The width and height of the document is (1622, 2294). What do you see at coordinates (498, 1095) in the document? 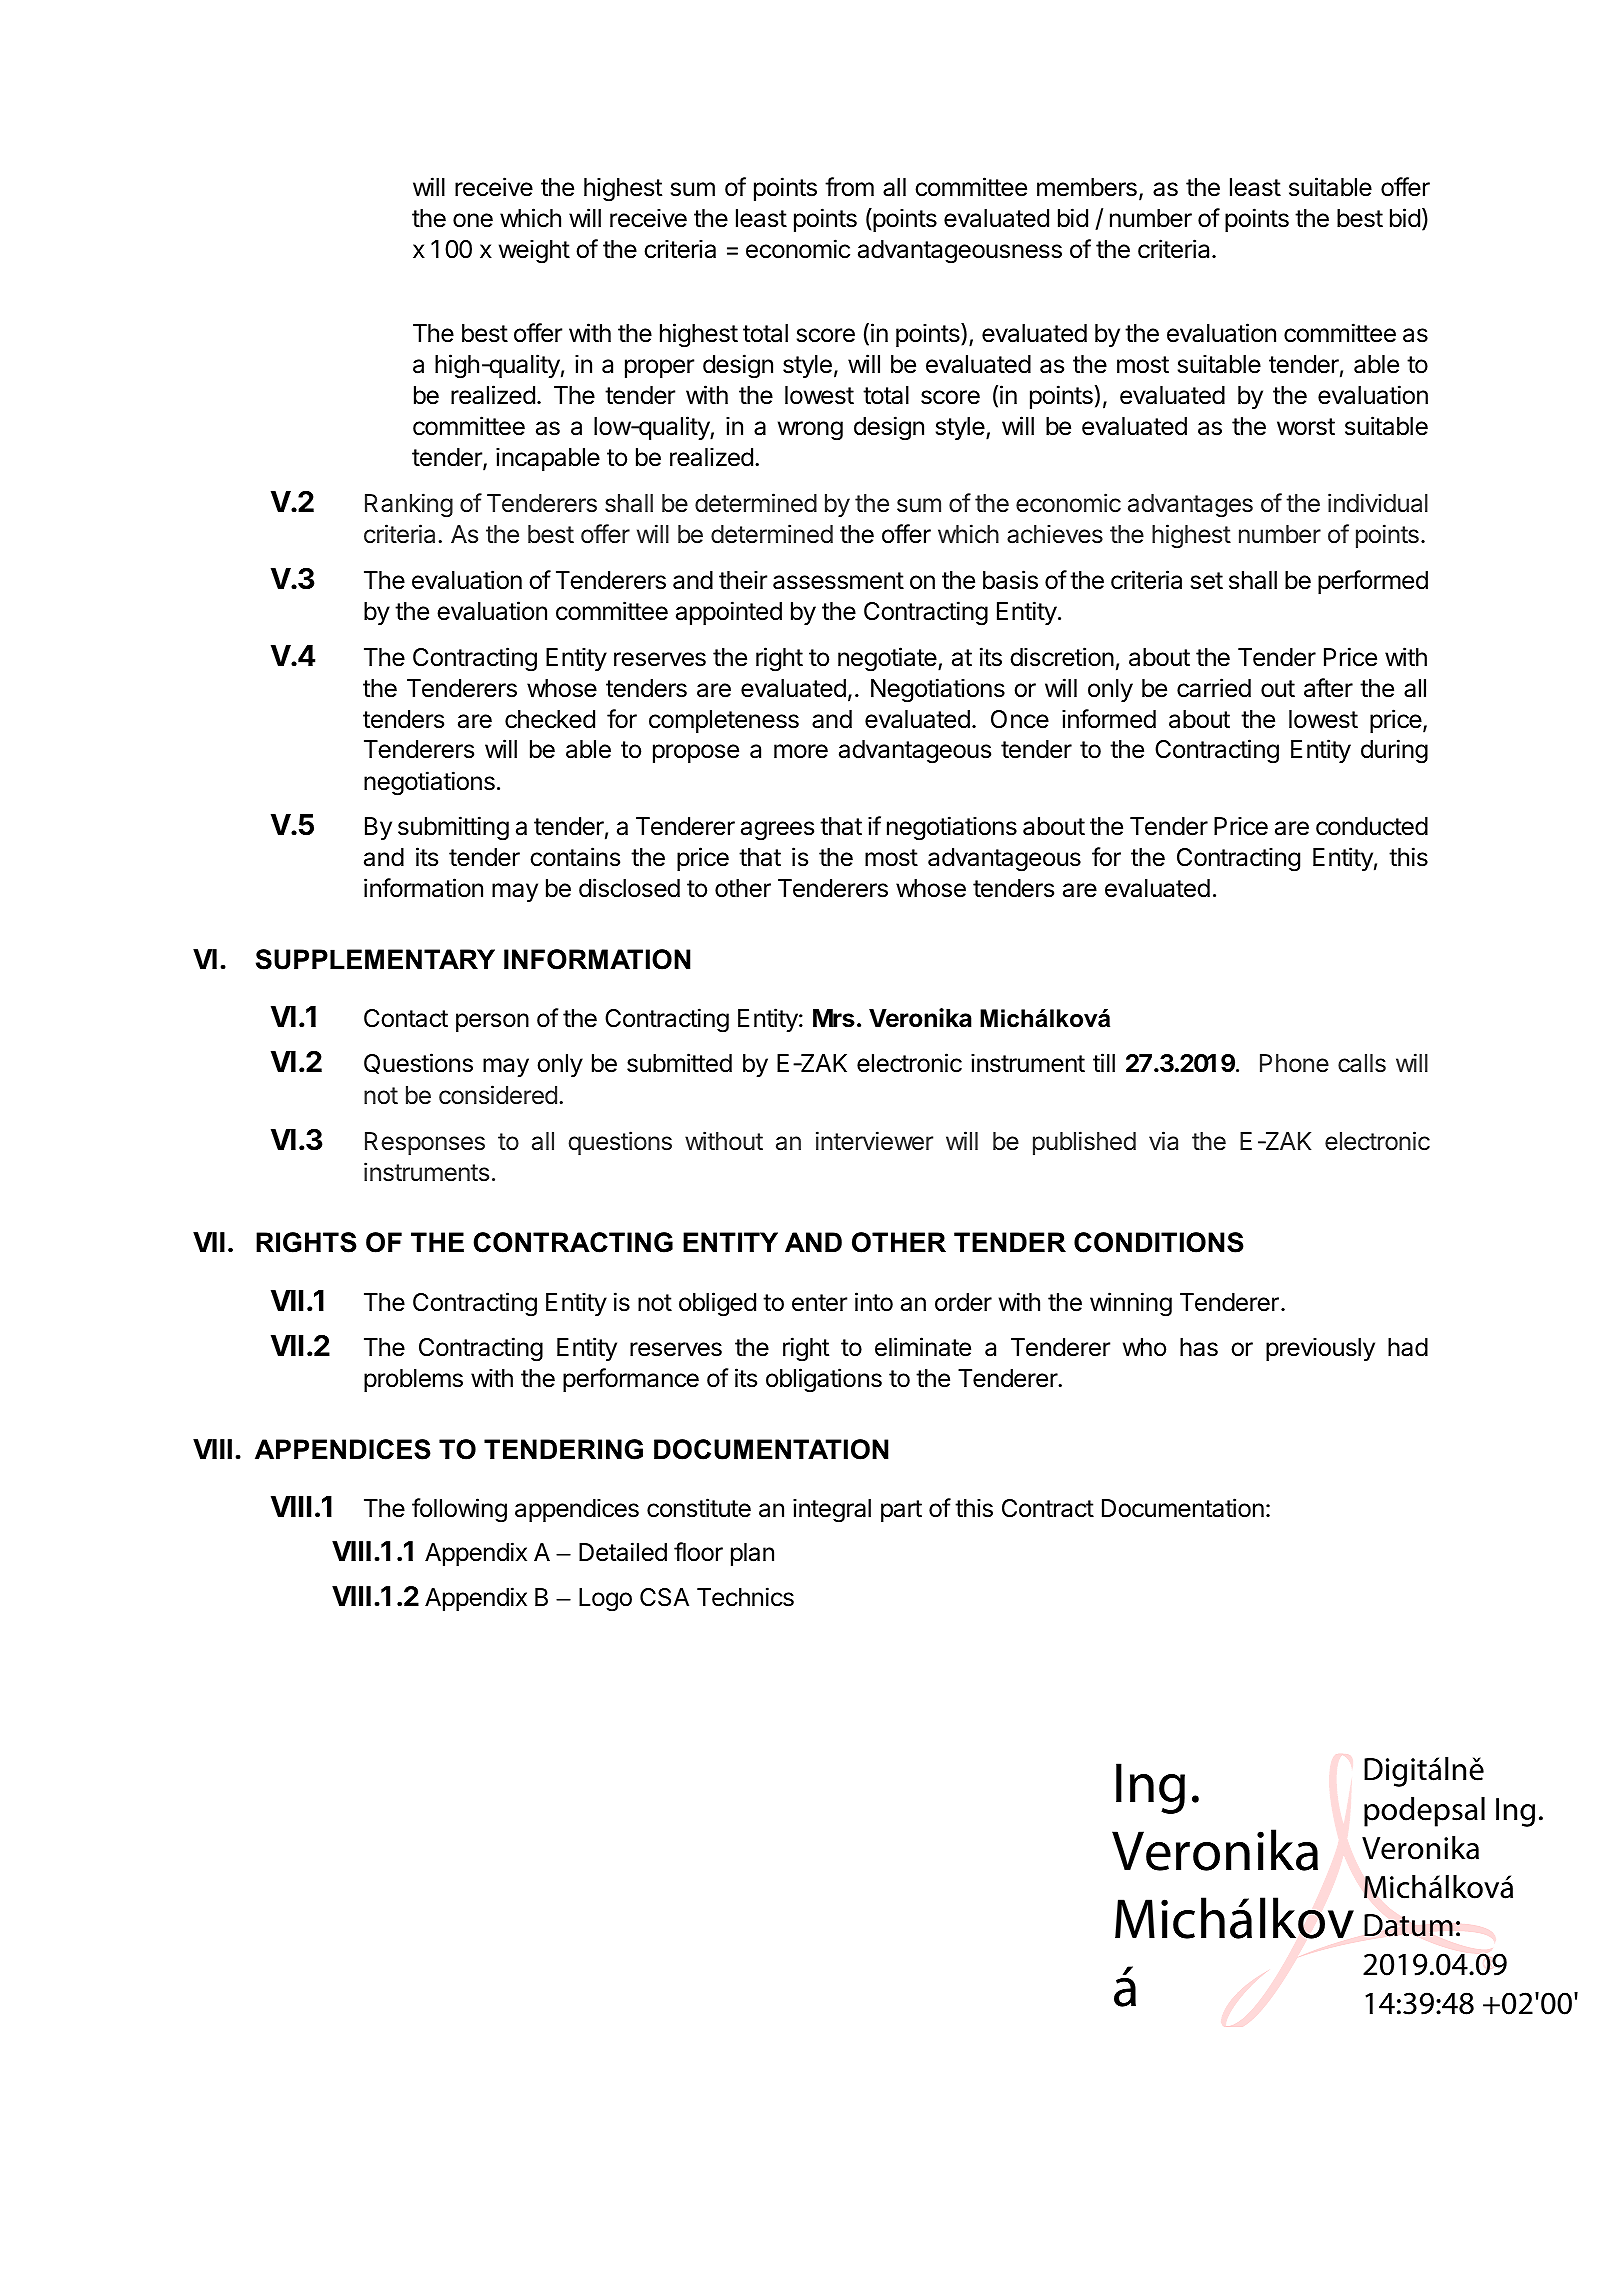
I see `considered` at bounding box center [498, 1095].
